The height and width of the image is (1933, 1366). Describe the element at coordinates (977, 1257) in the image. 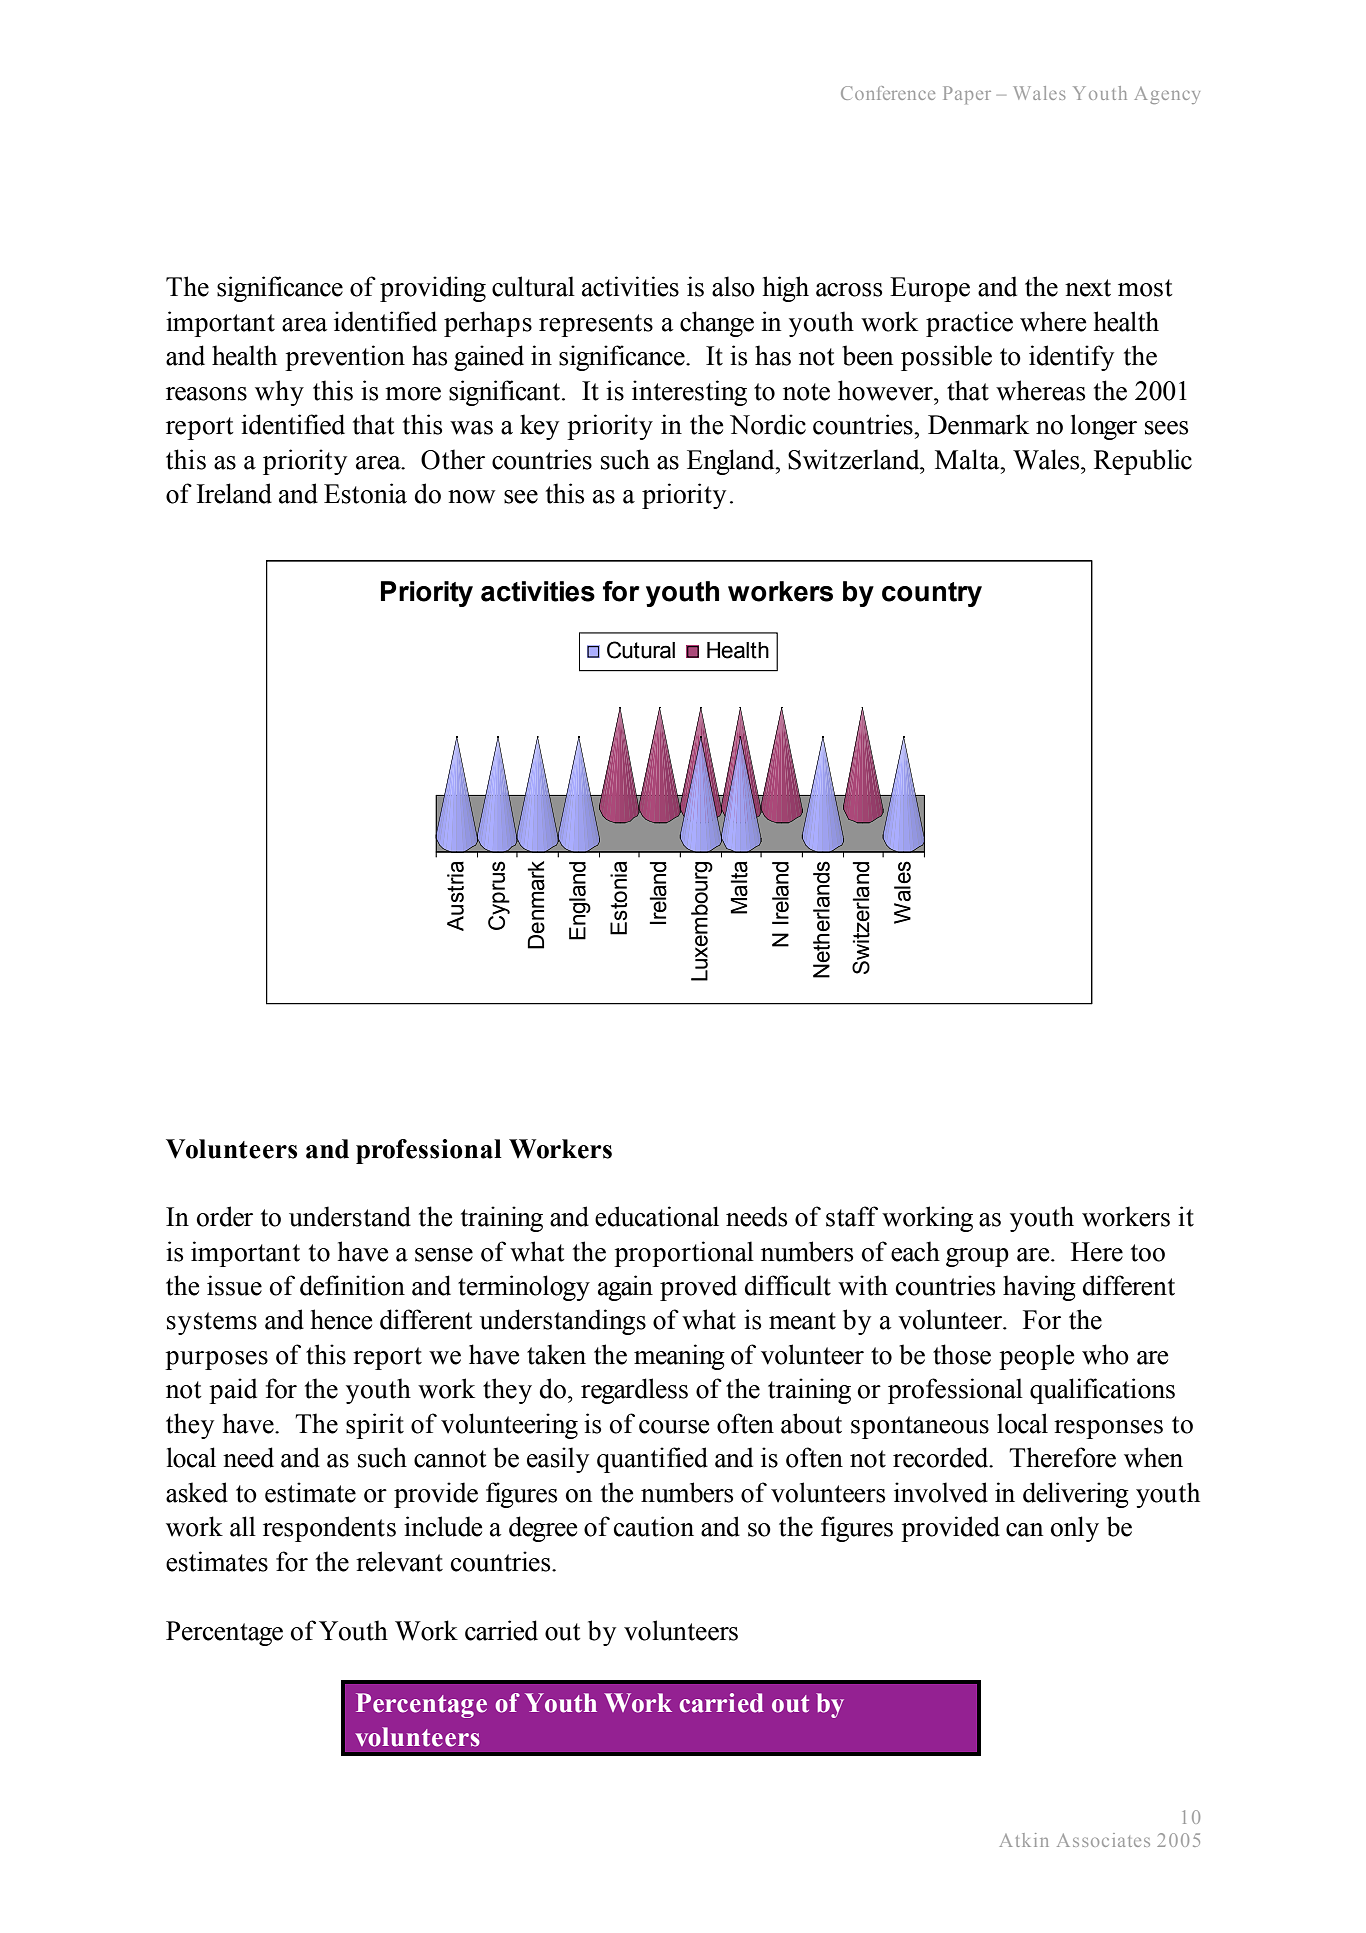

I see `group` at that location.
